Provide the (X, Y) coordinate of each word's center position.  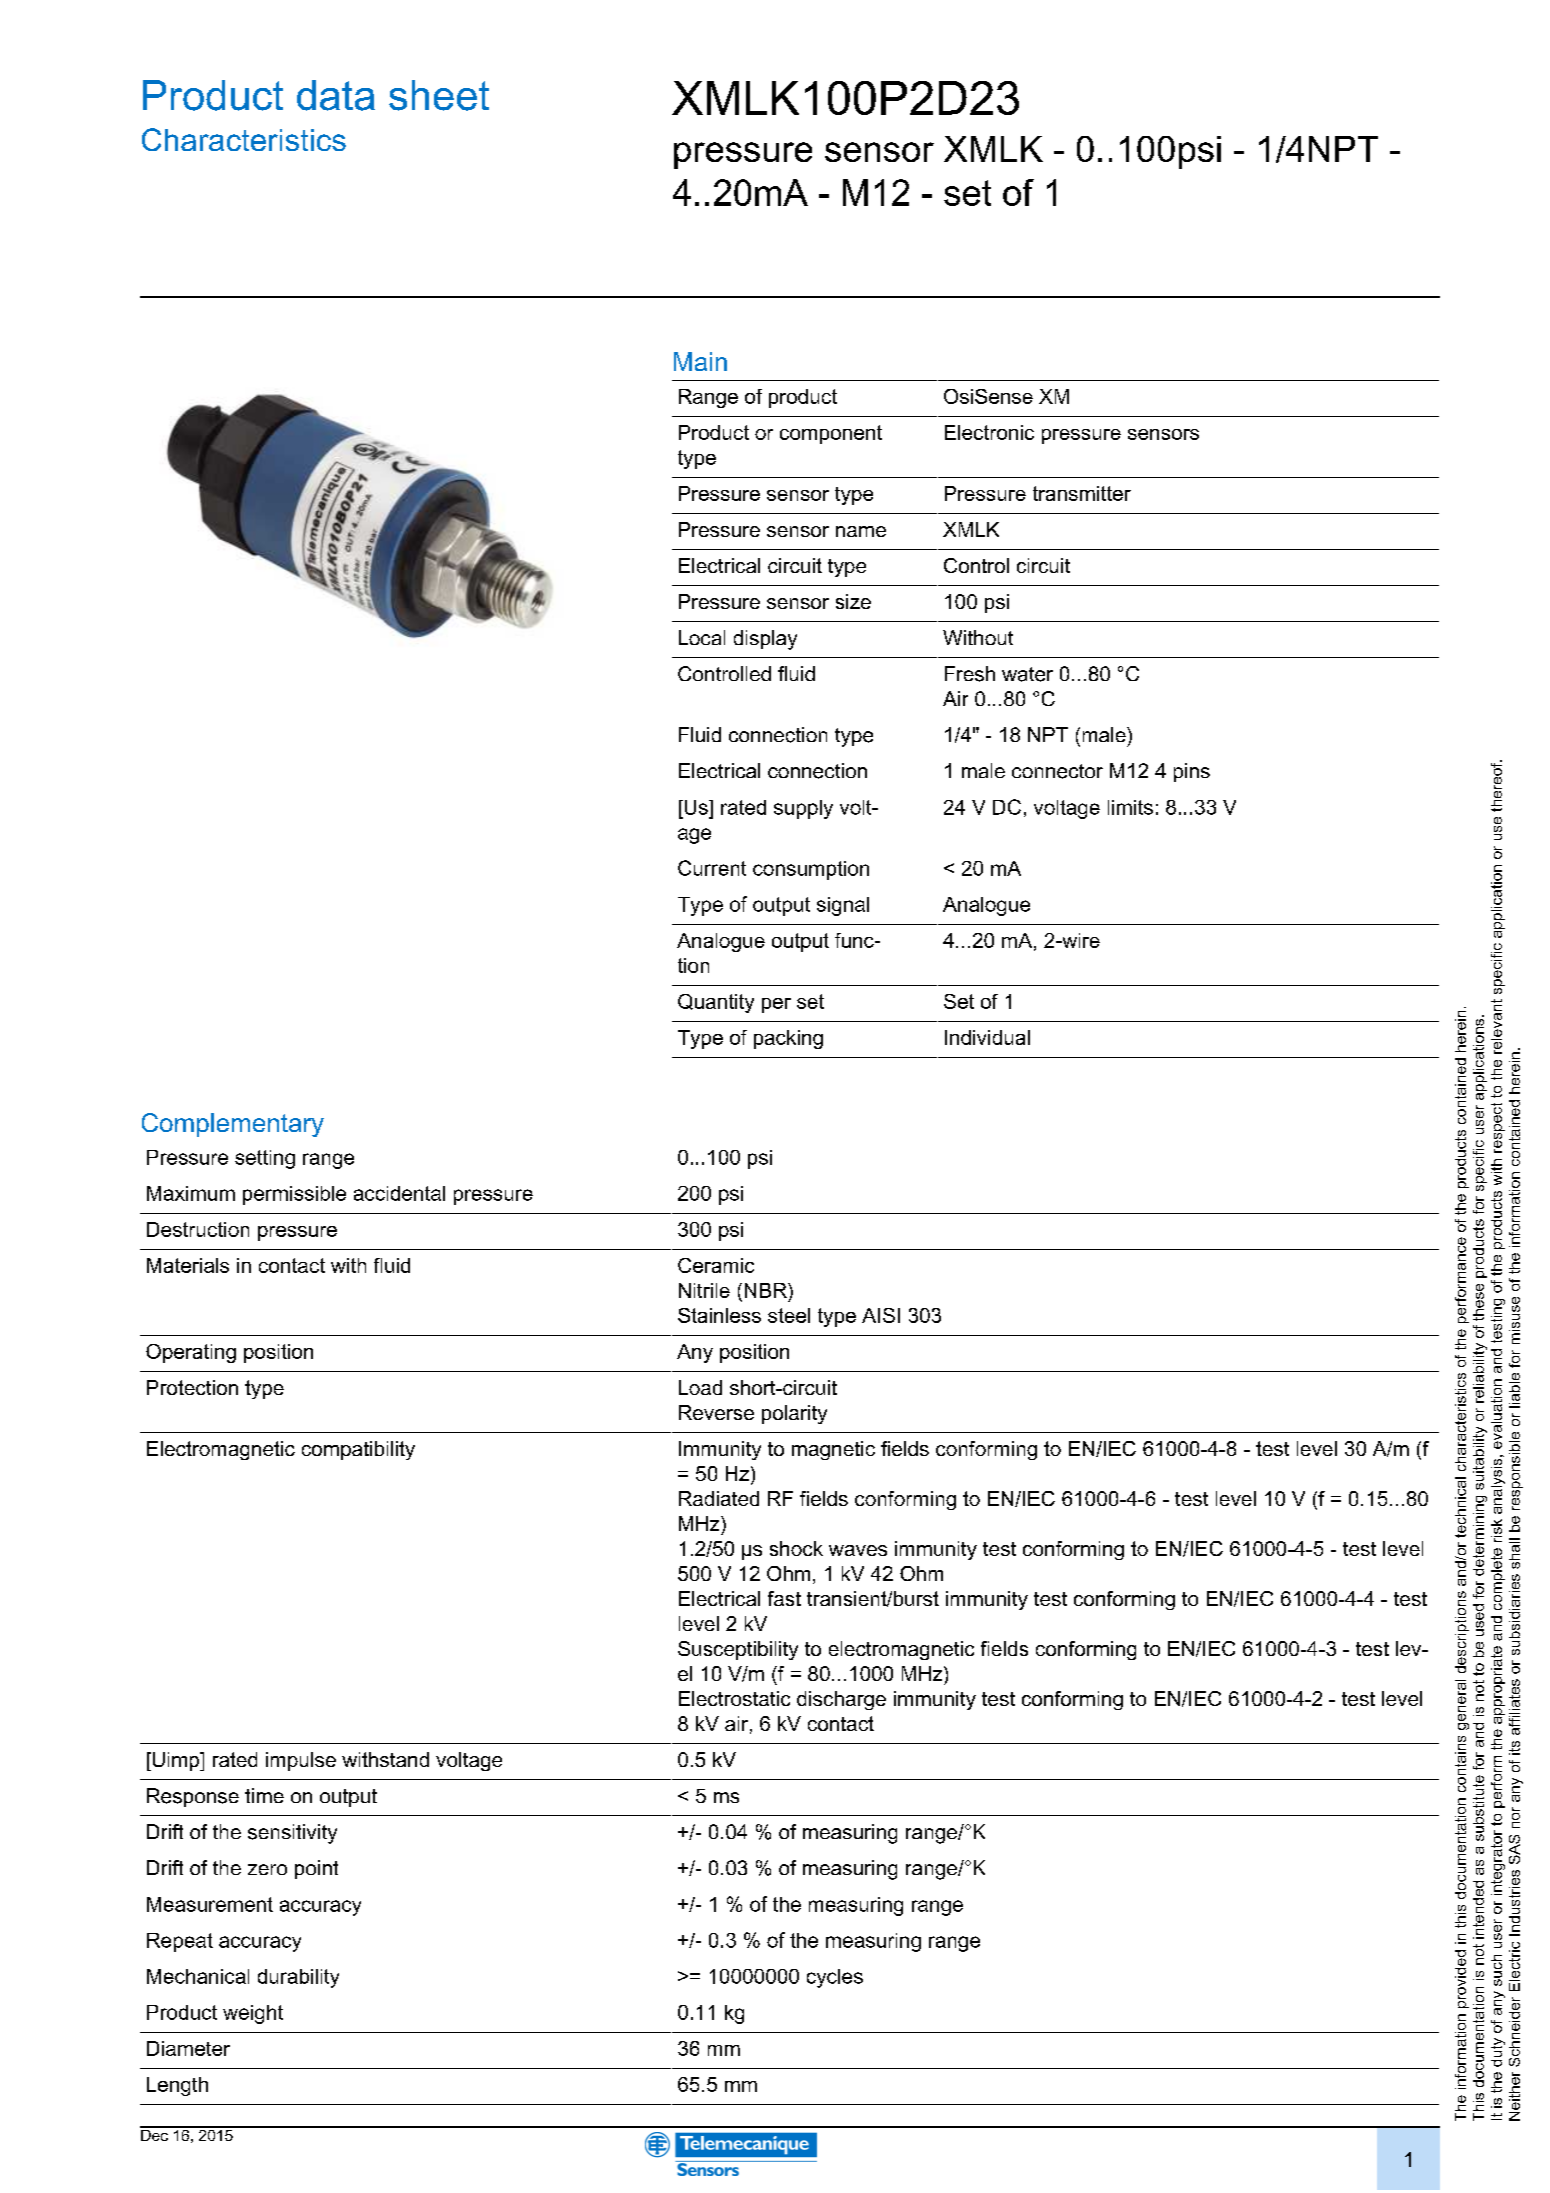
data (336, 95)
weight (253, 2014)
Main (700, 361)
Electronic (989, 432)
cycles (835, 1978)
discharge (841, 1700)
